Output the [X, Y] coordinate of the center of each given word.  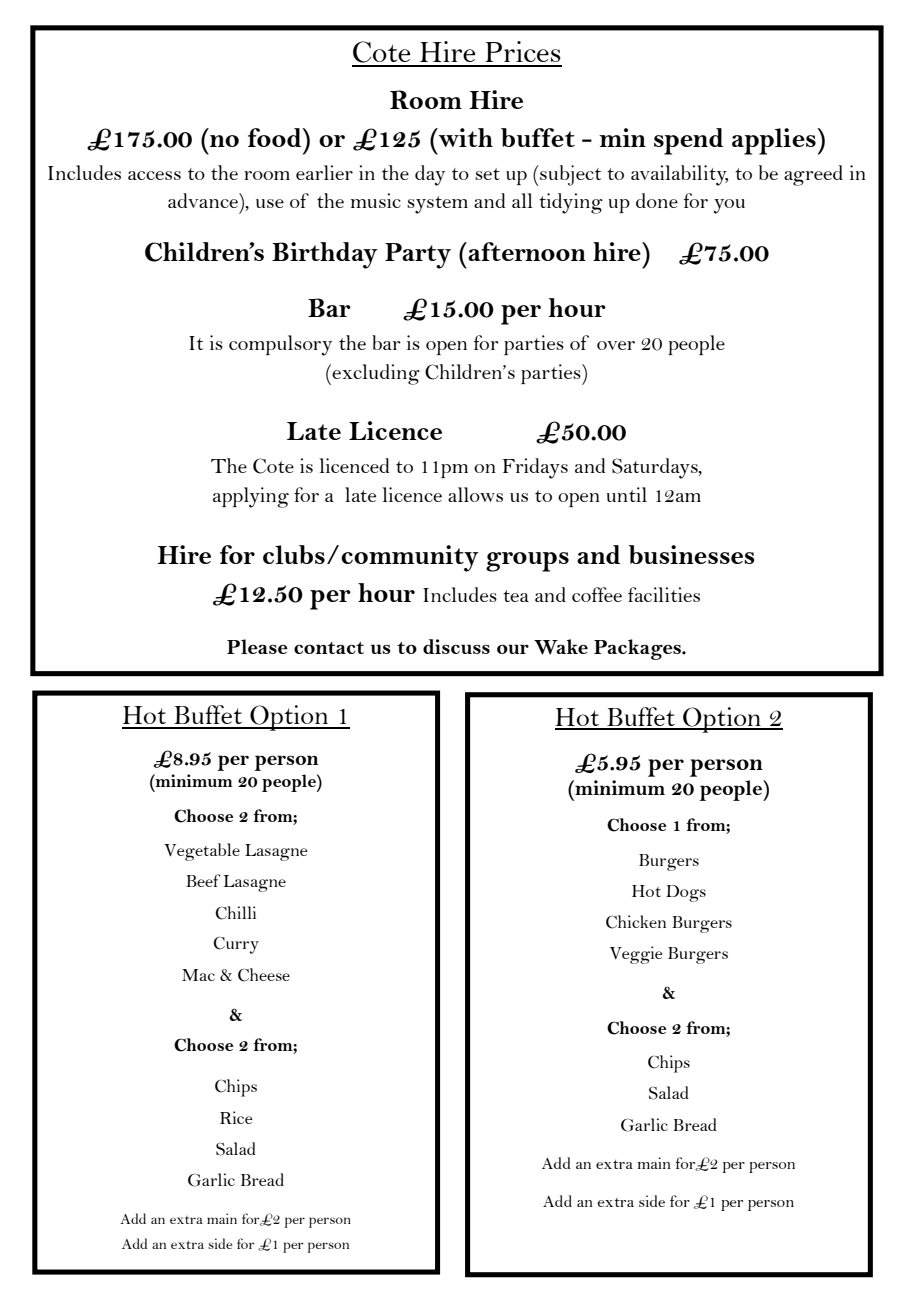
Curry [236, 945]
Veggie [636, 955]
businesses [692, 554]
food [276, 137]
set [487, 174]
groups [527, 562]
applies [775, 141]
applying [251, 497]
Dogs [686, 893]
